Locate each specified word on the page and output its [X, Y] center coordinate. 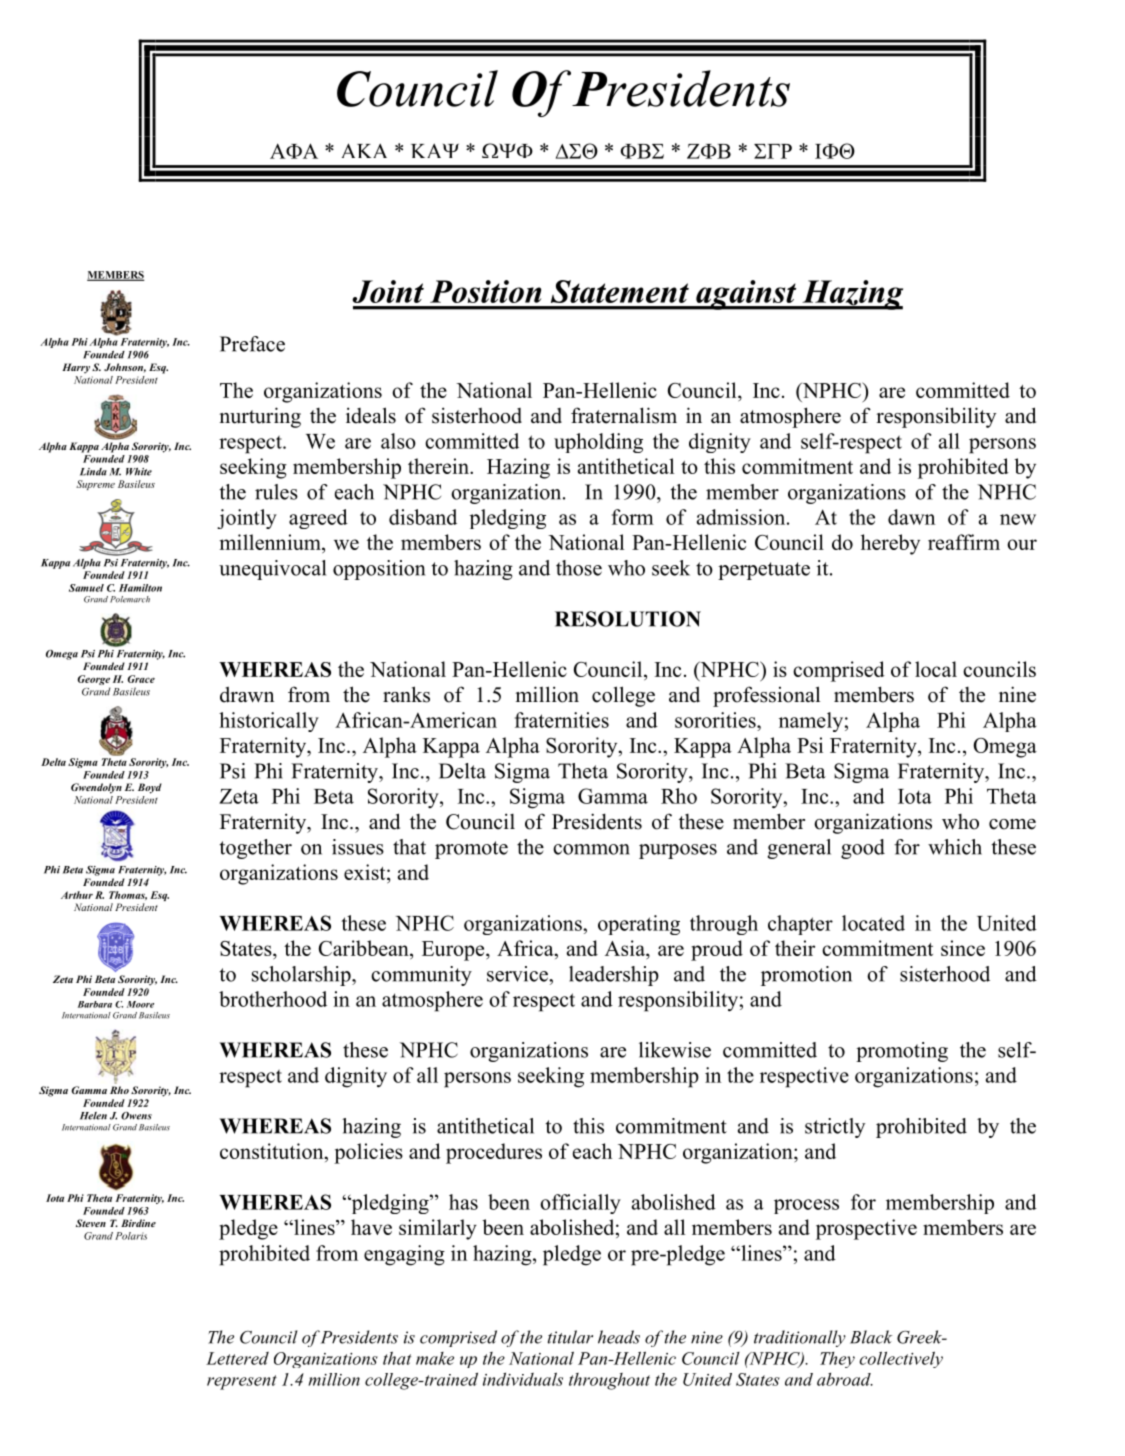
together [256, 849]
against [746, 295]
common [591, 849]
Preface [252, 344]
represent [242, 1382]
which [955, 847]
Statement [620, 291]
